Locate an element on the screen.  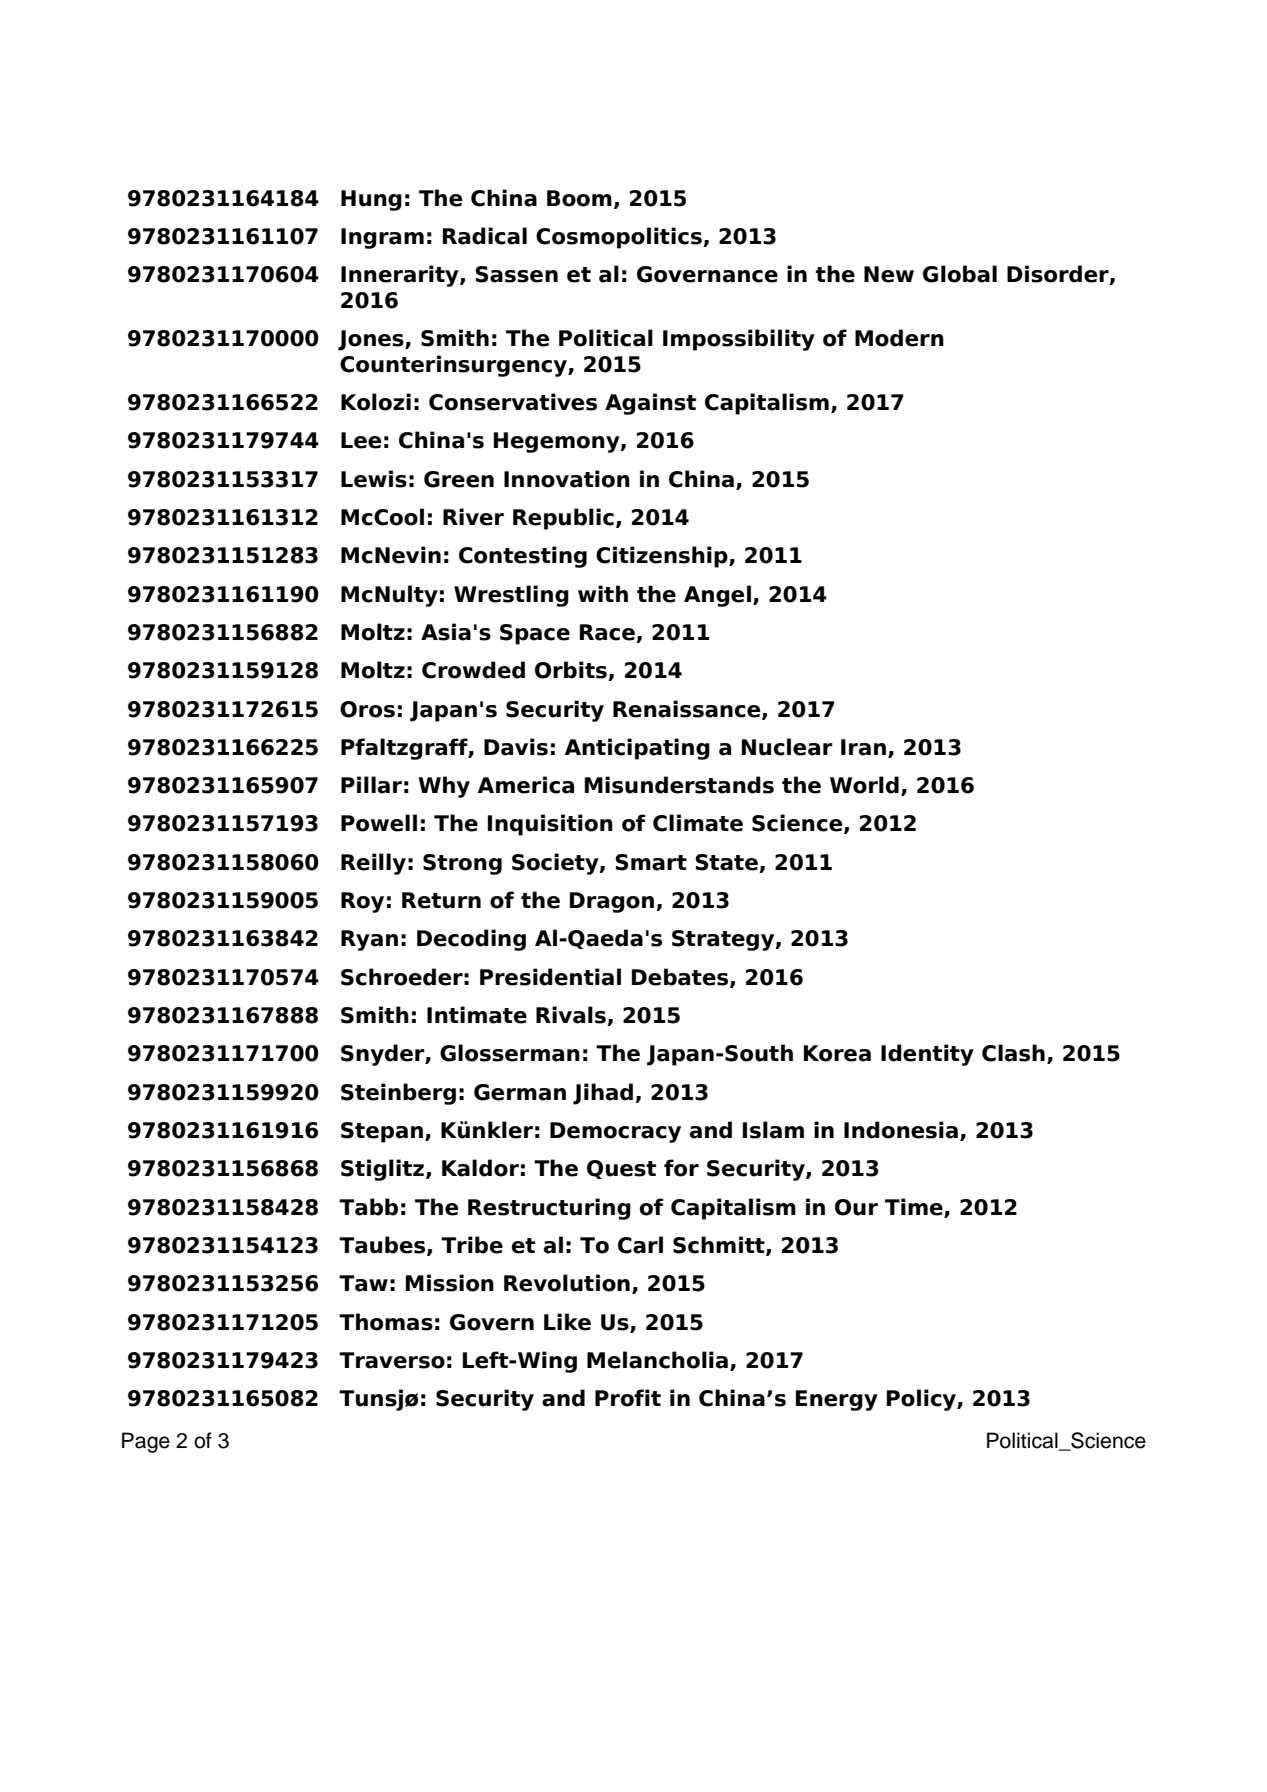
Boom is located at coordinates (579, 198).
